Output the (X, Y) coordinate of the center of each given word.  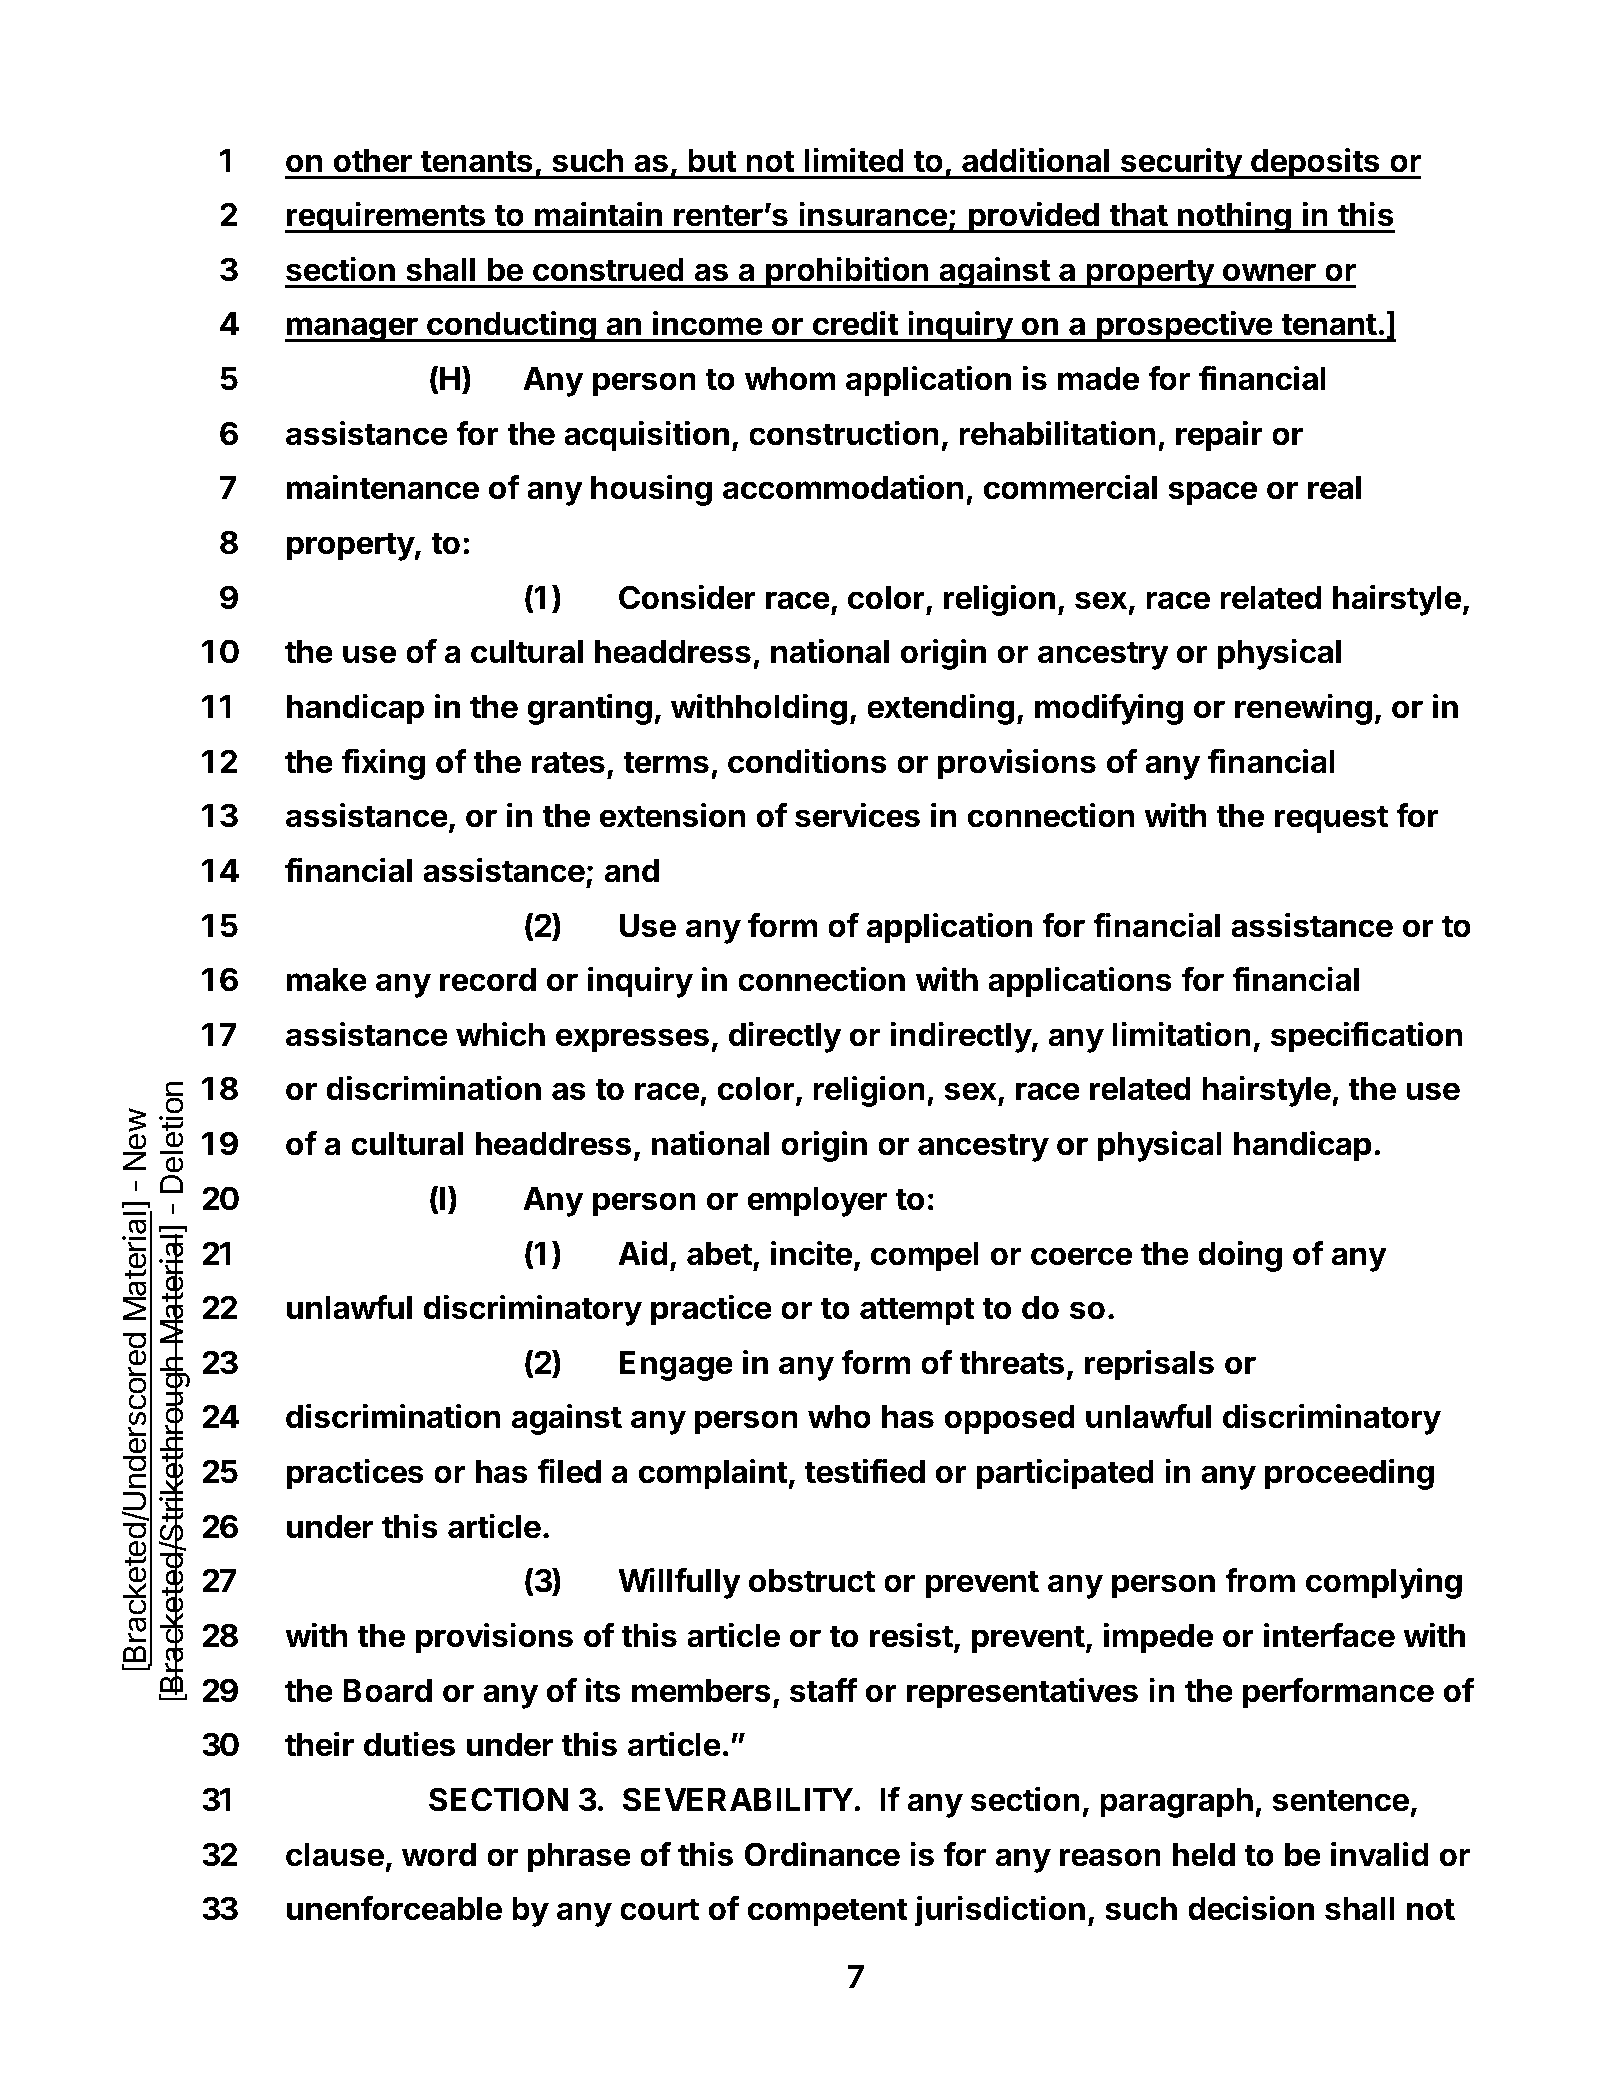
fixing (383, 764)
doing (1240, 1256)
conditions (807, 761)
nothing (1234, 217)
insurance (873, 214)
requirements (386, 217)
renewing (1303, 709)
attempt (917, 1311)
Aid (643, 1253)
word (439, 1855)
